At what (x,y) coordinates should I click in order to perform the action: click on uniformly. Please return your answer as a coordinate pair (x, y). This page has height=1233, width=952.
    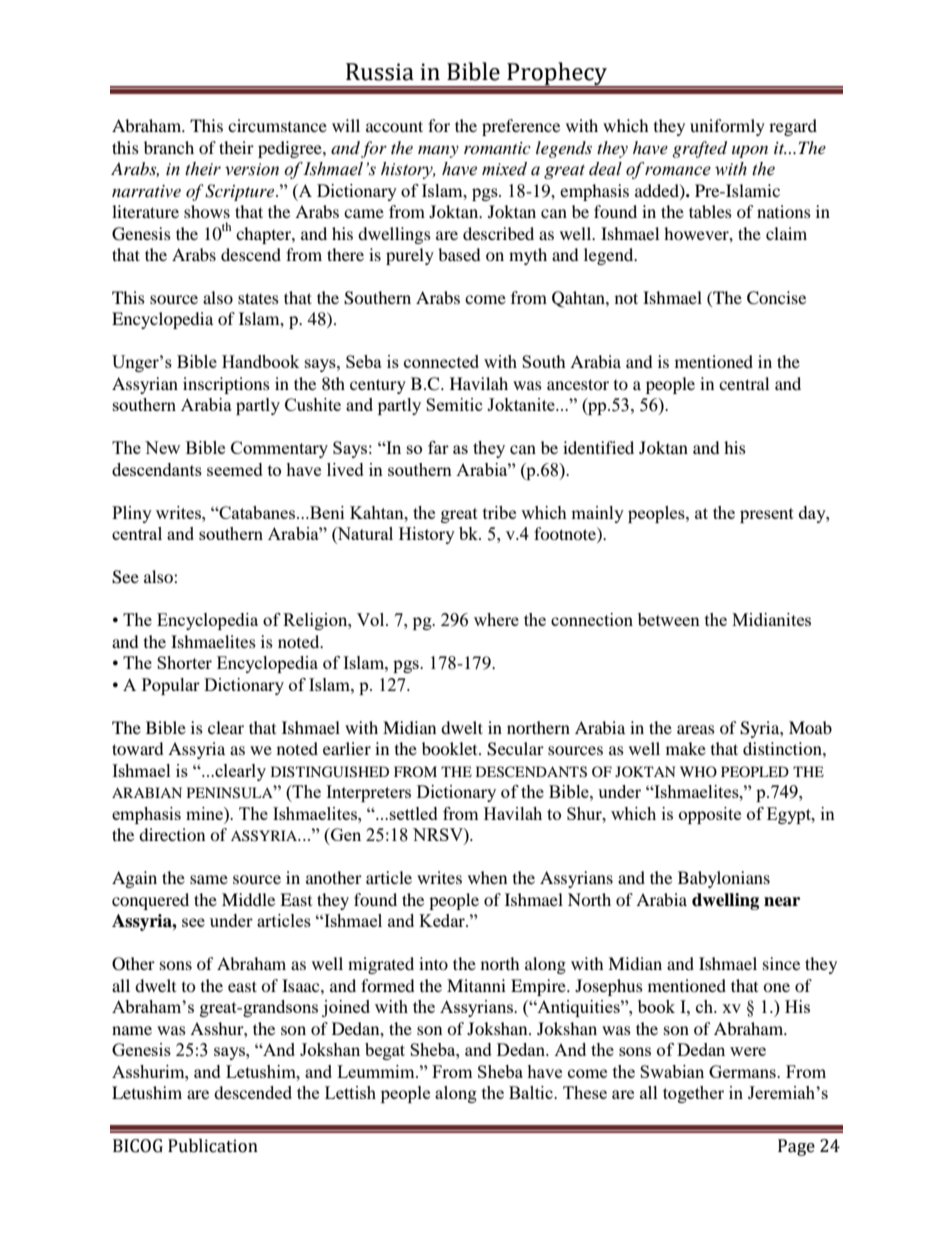
    Looking at the image, I should click on (727, 127).
